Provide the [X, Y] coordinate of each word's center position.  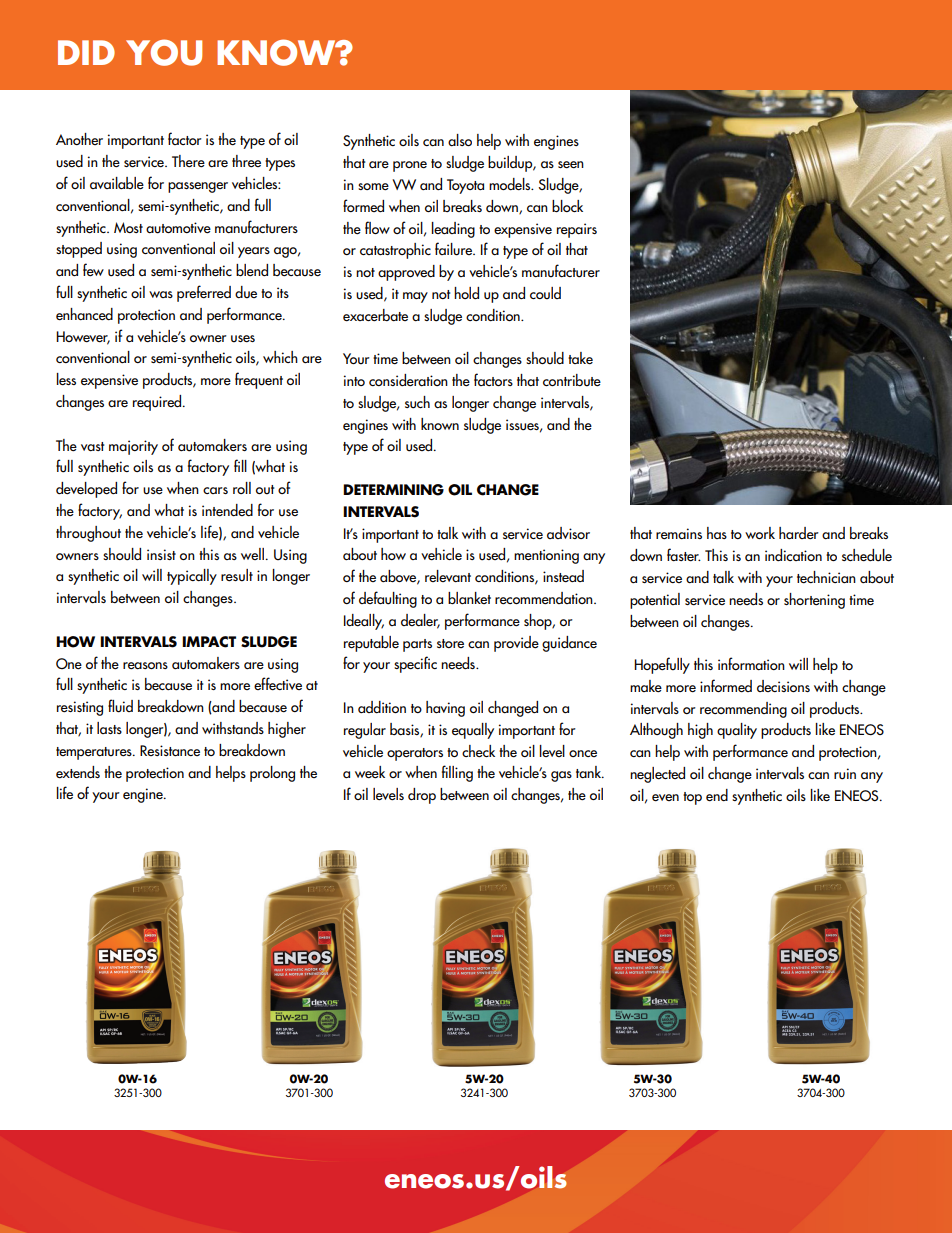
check [478, 751]
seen [571, 164]
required [158, 403]
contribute [572, 380]
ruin [845, 774]
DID [86, 52]
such [417, 402]
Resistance [170, 750]
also [460, 140]
